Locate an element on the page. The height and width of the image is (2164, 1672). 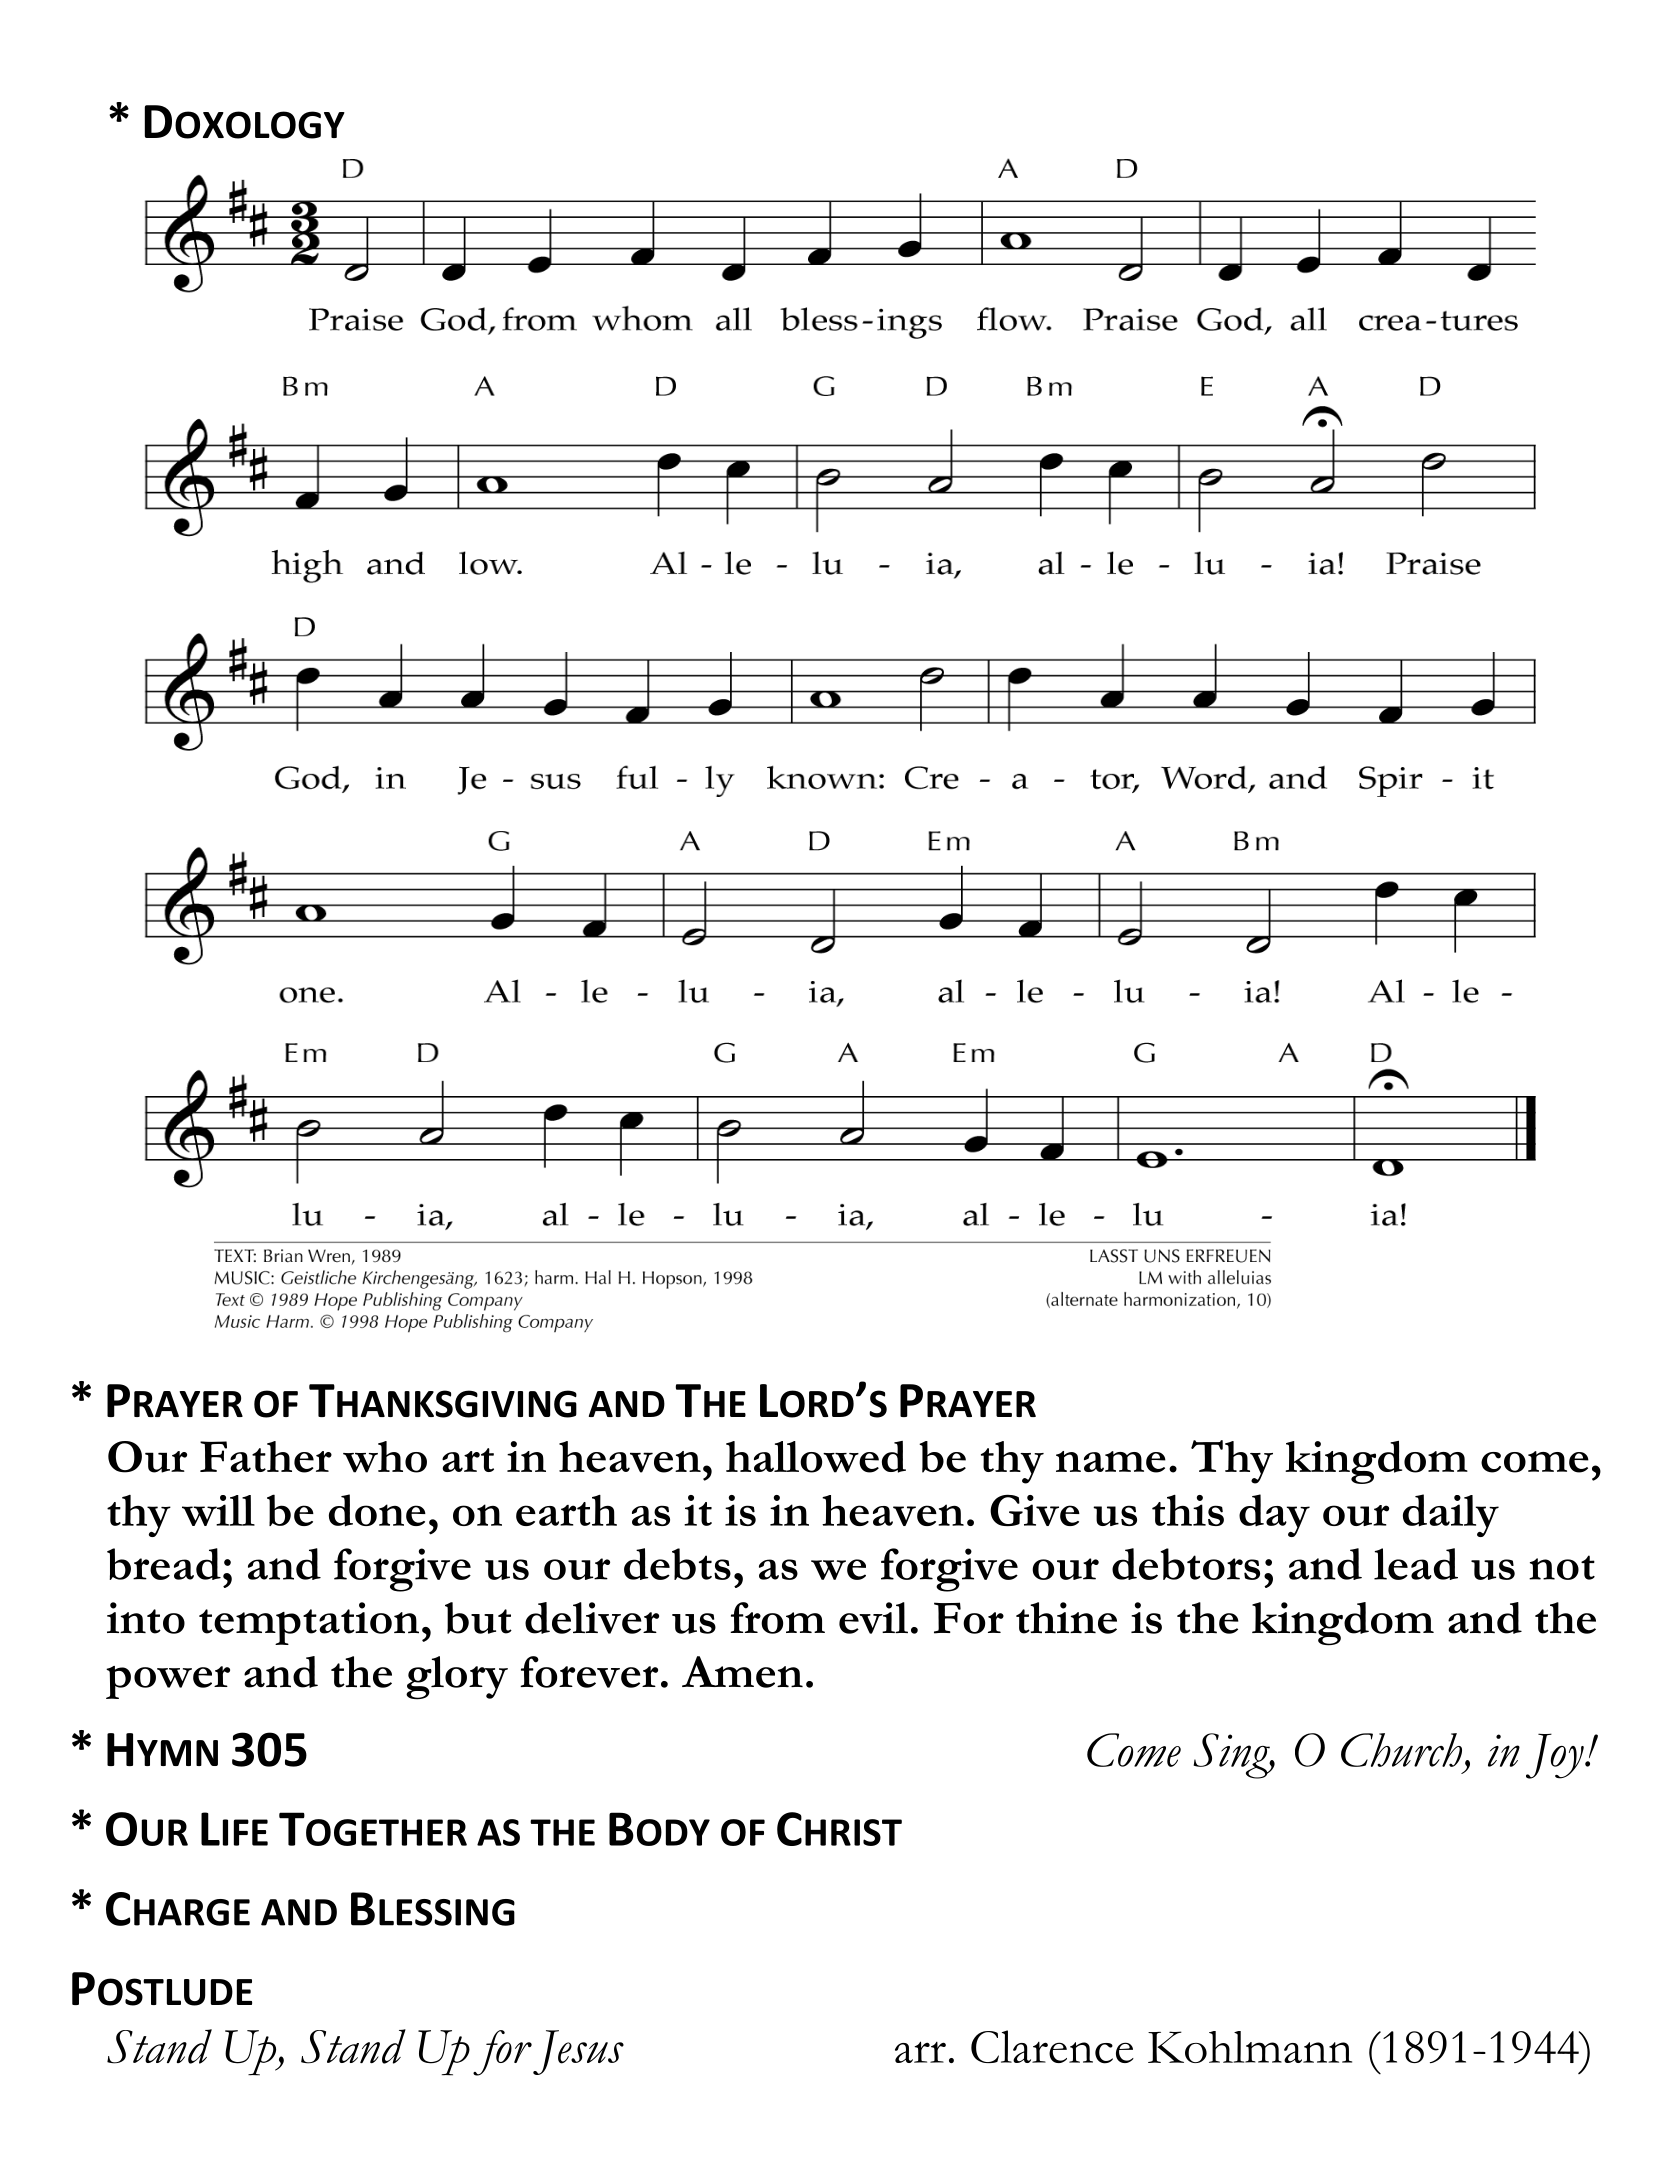
hallowed is located at coordinates (816, 1457).
